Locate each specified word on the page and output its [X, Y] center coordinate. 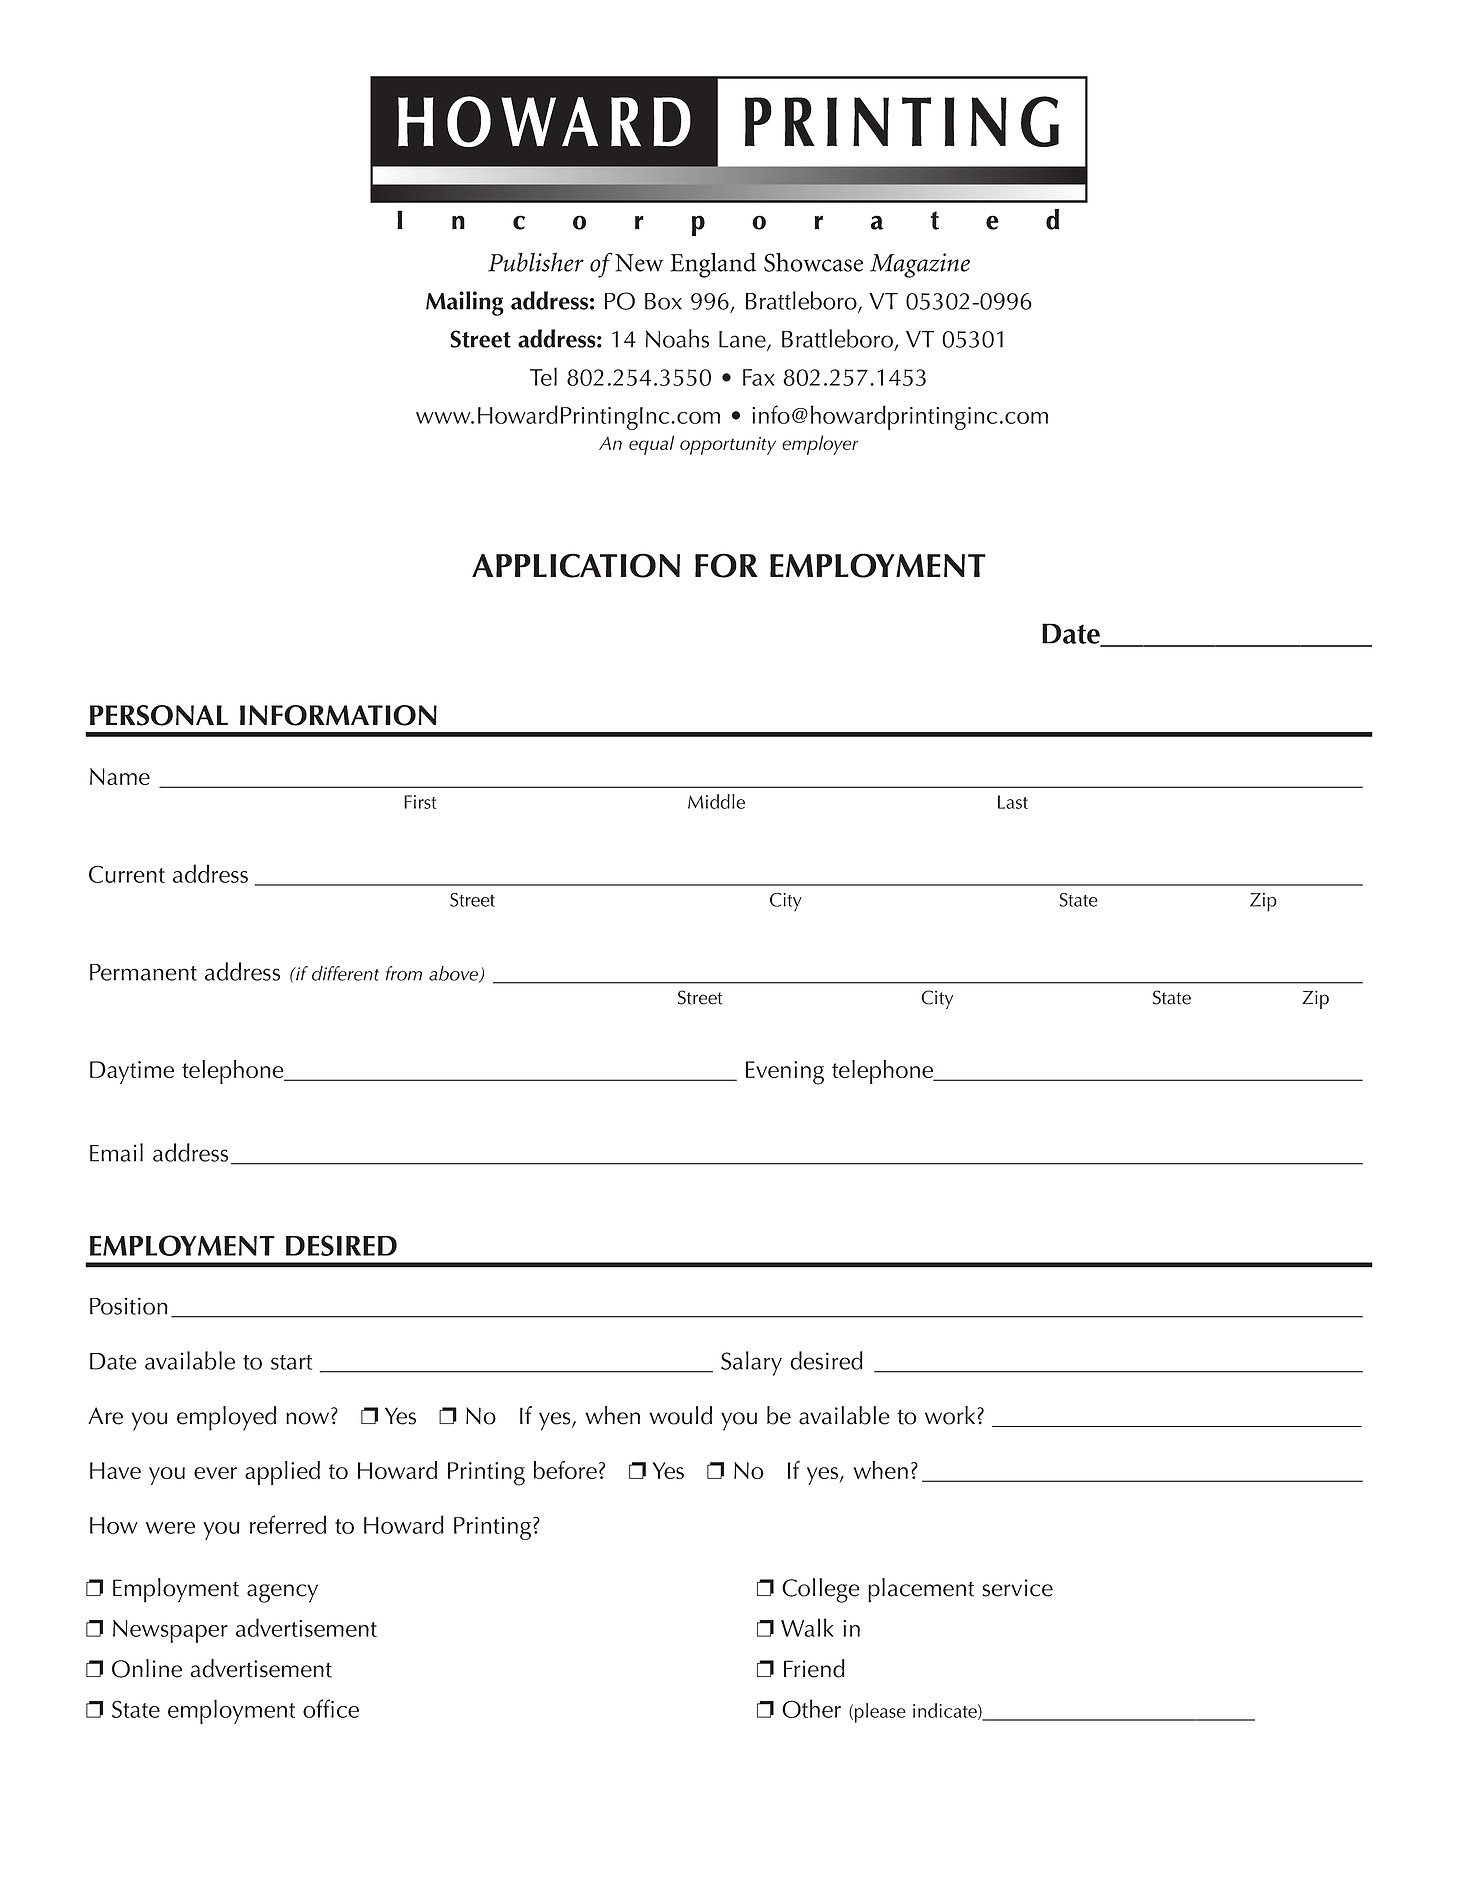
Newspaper [170, 1631]
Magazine [920, 265]
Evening [785, 1073]
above [455, 974]
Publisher [536, 262]
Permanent [143, 972]
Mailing [465, 303]
